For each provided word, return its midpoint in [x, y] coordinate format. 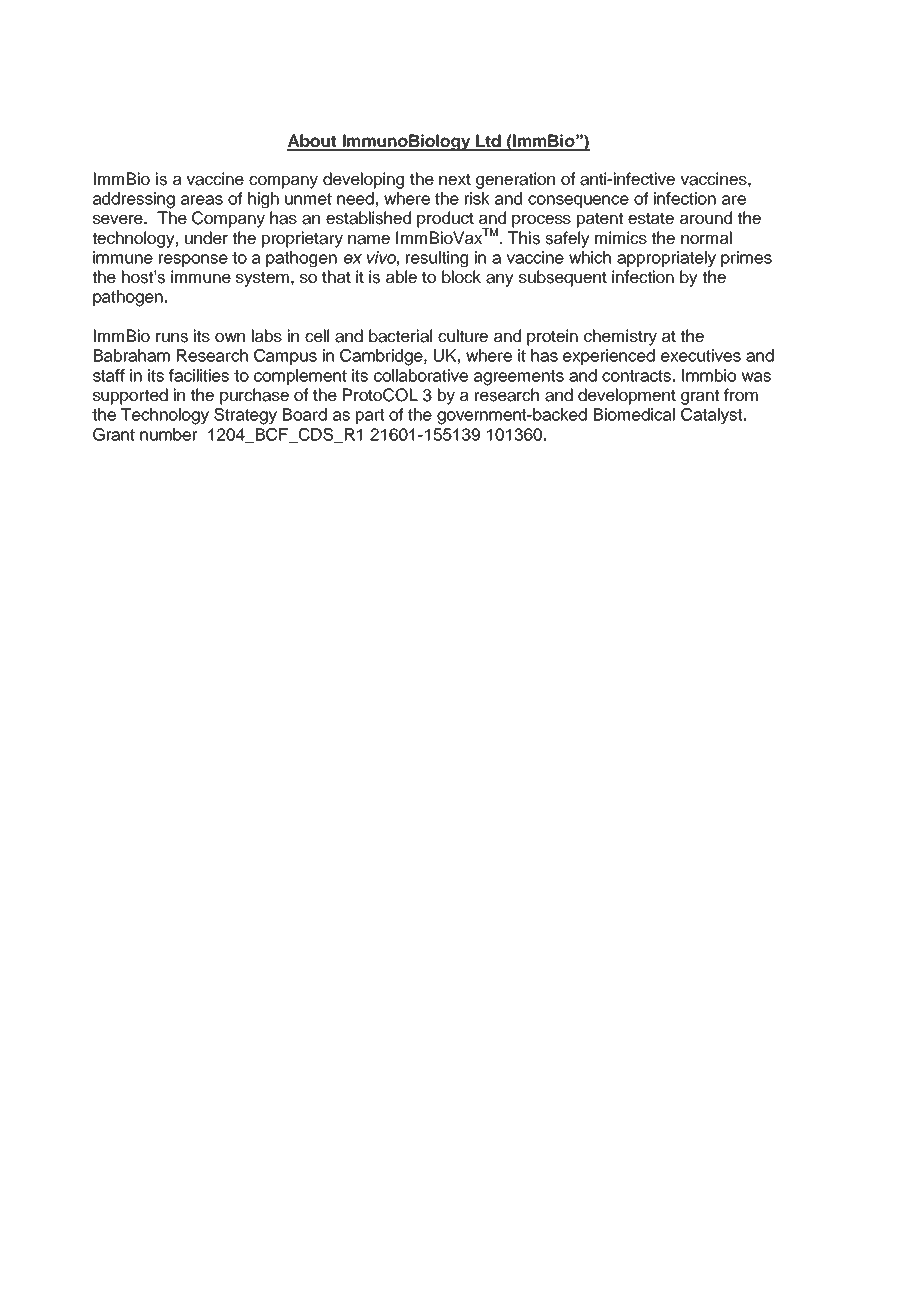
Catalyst [711, 416]
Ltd [489, 142]
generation [515, 180]
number [168, 434]
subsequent [563, 278]
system [262, 279]
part [370, 416]
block [461, 277]
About [313, 142]
